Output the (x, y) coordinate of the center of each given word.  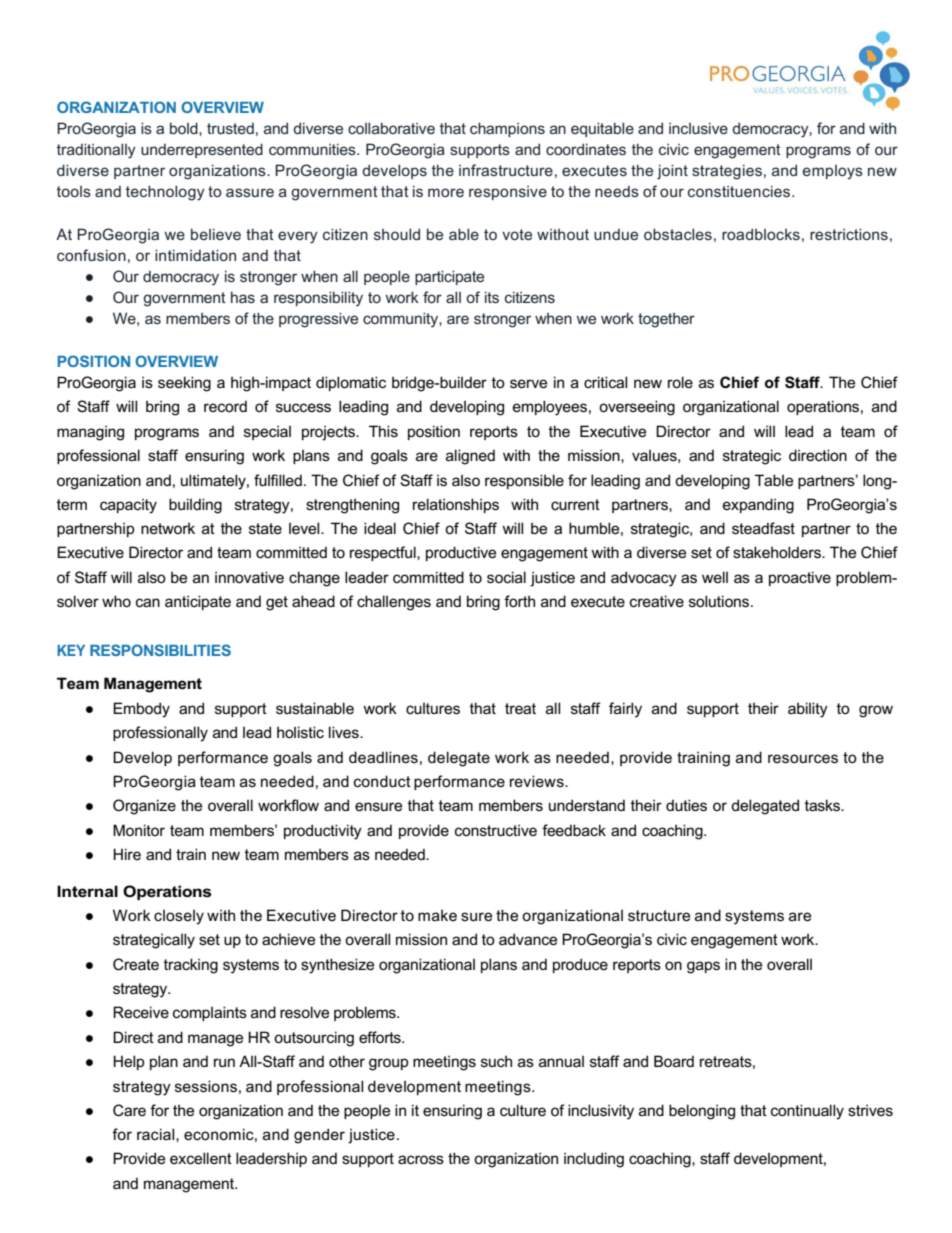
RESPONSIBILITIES (160, 650)
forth (519, 601)
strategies (727, 172)
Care (129, 1110)
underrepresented (202, 150)
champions (507, 129)
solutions (720, 601)
